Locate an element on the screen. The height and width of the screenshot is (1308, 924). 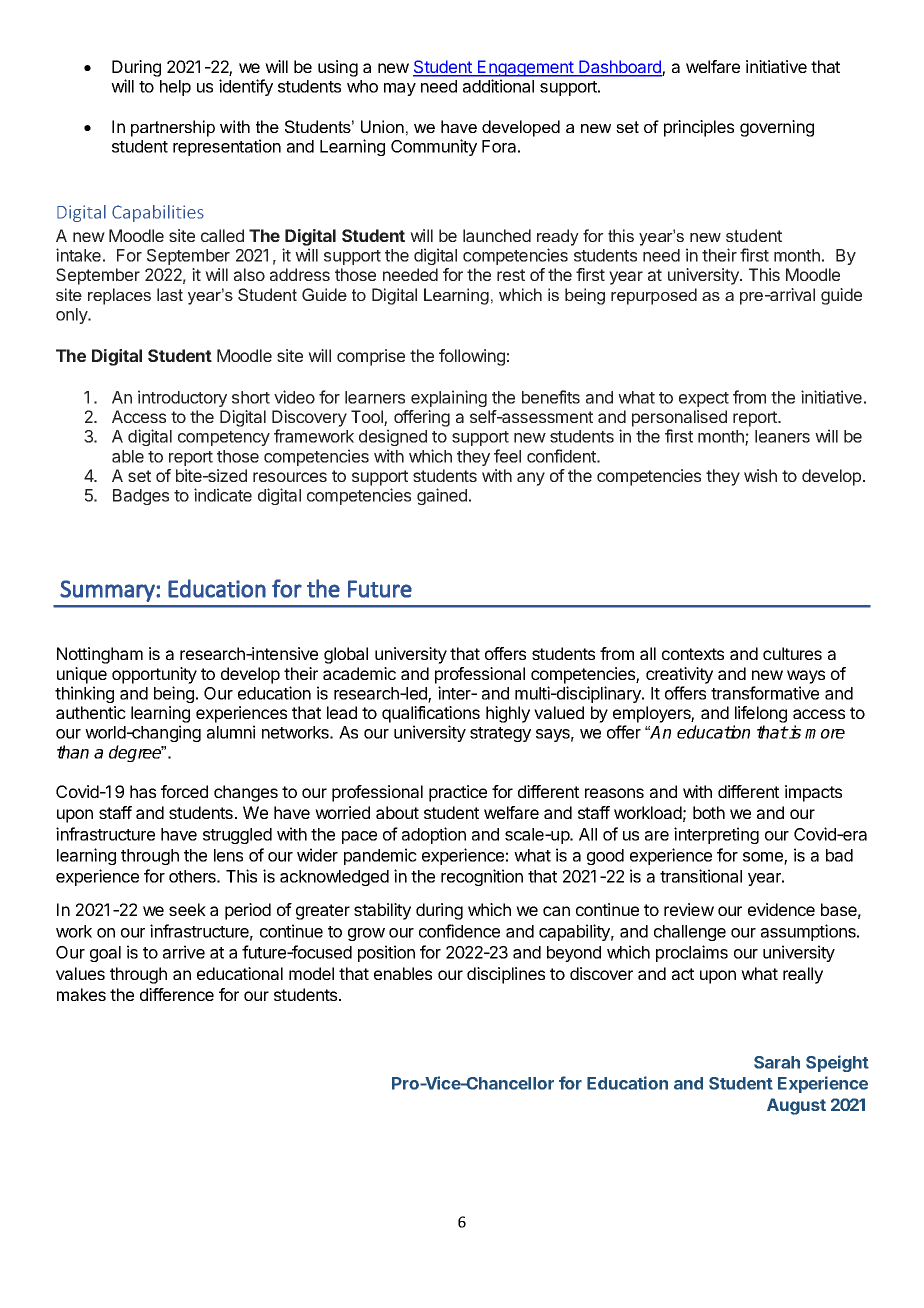
adoption is located at coordinates (434, 835).
